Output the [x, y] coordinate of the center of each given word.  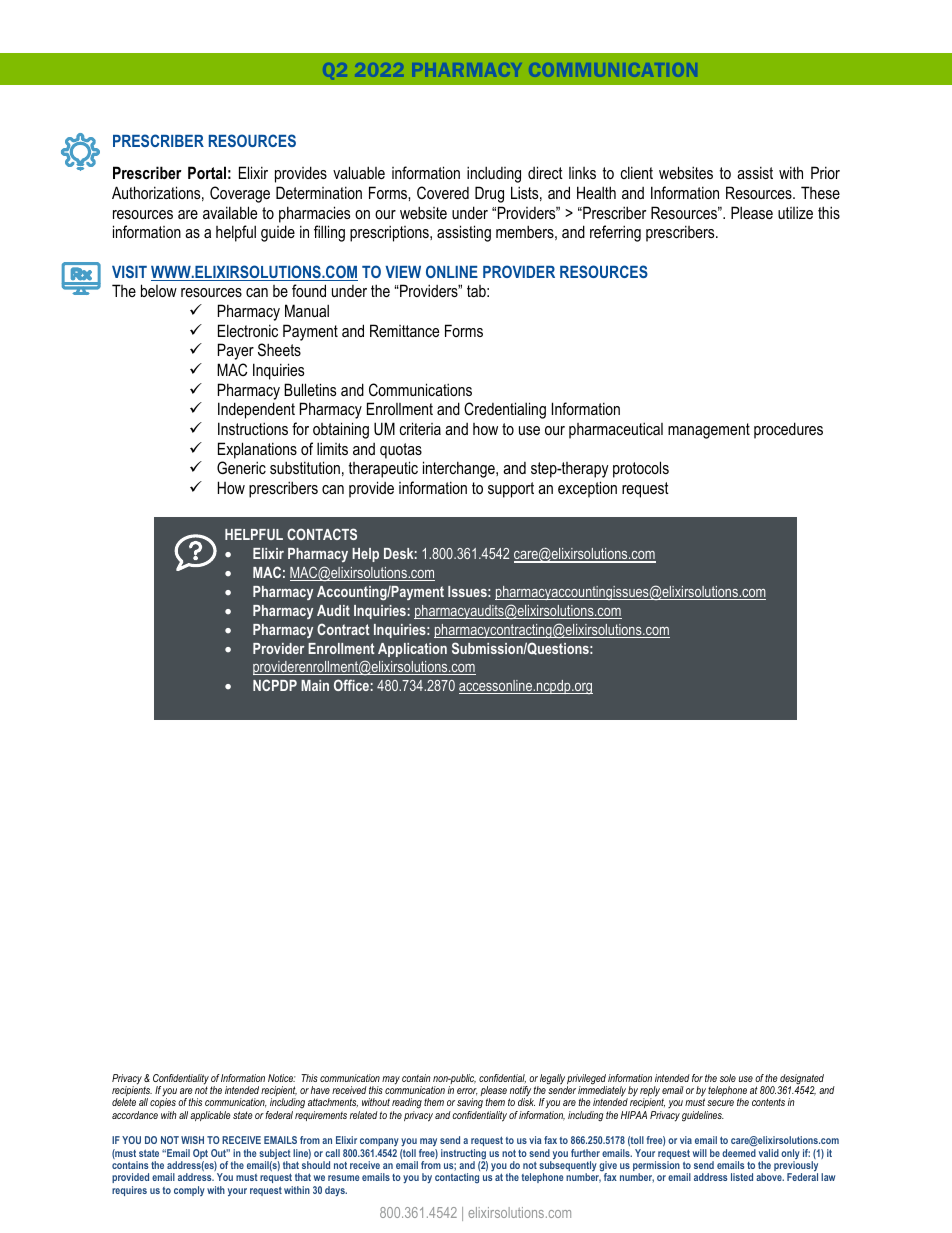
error [467, 1092]
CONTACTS [322, 534]
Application [412, 650]
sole [728, 1078]
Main [315, 685]
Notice [282, 1078]
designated [801, 1080]
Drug [489, 194]
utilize [795, 212]
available [230, 212]
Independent [256, 410]
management [709, 431]
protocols [641, 469]
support [511, 490]
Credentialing [505, 410]
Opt [200, 1155]
